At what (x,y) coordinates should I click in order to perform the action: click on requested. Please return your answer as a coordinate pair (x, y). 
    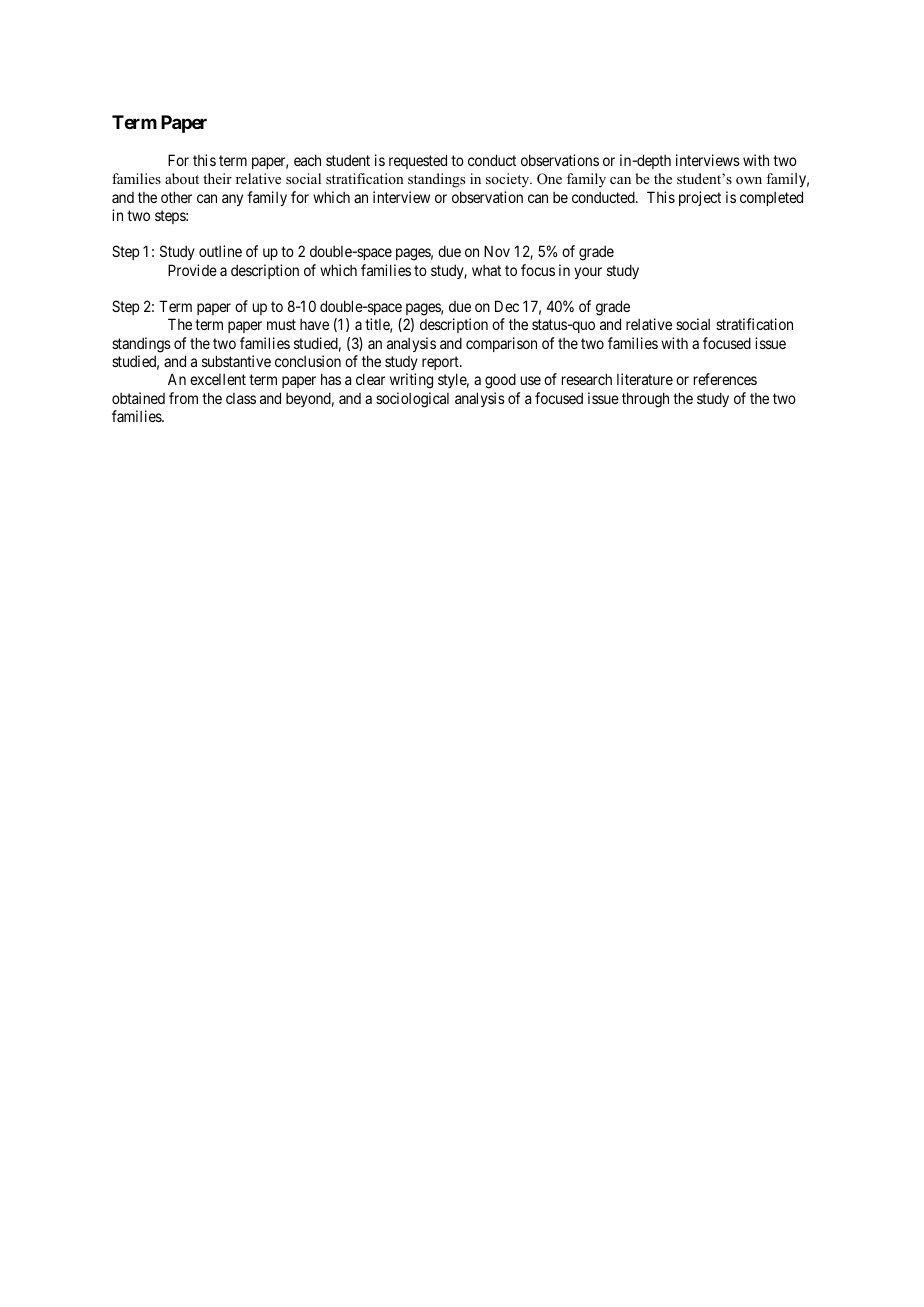
    Looking at the image, I should click on (418, 161).
